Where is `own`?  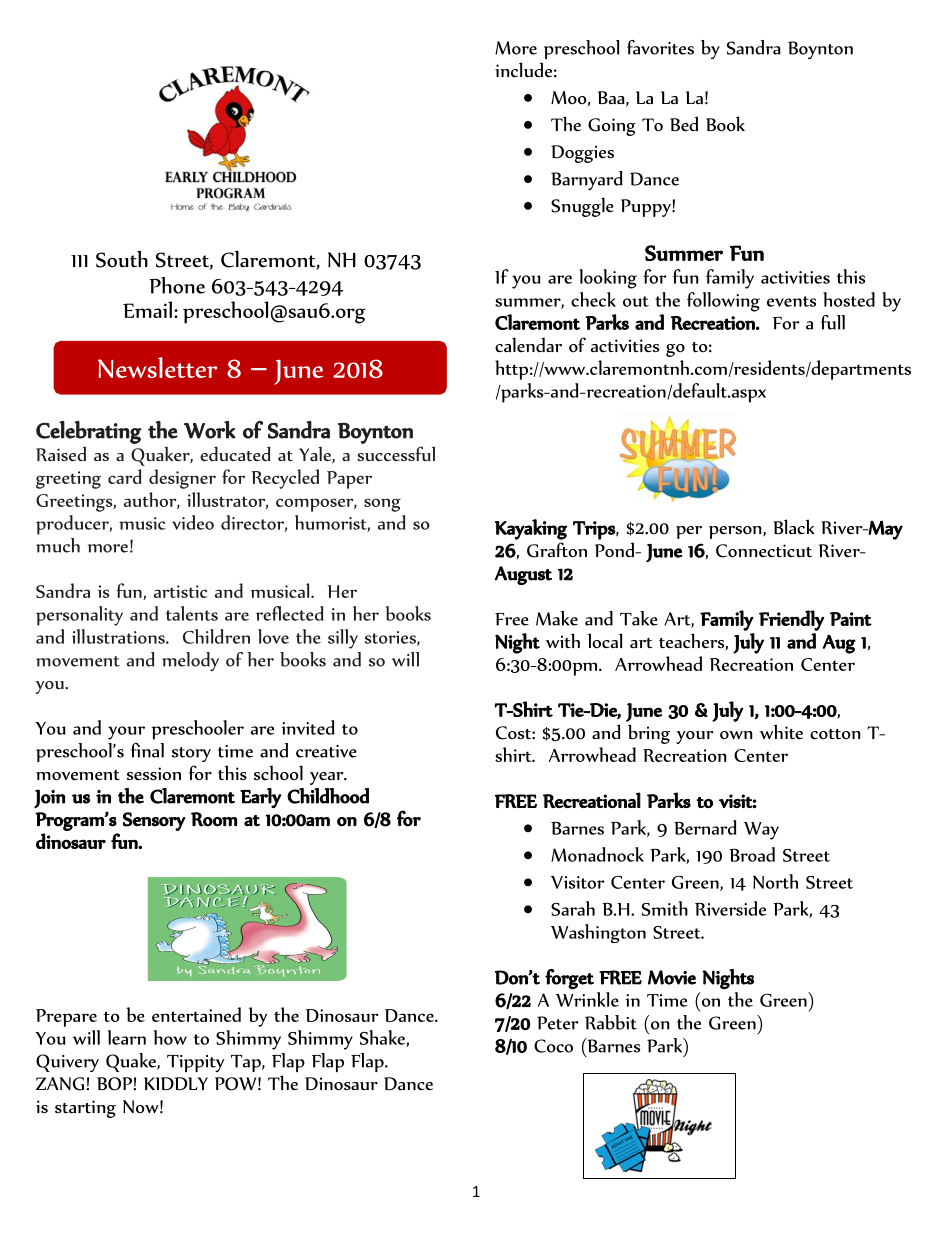
own is located at coordinates (736, 735).
